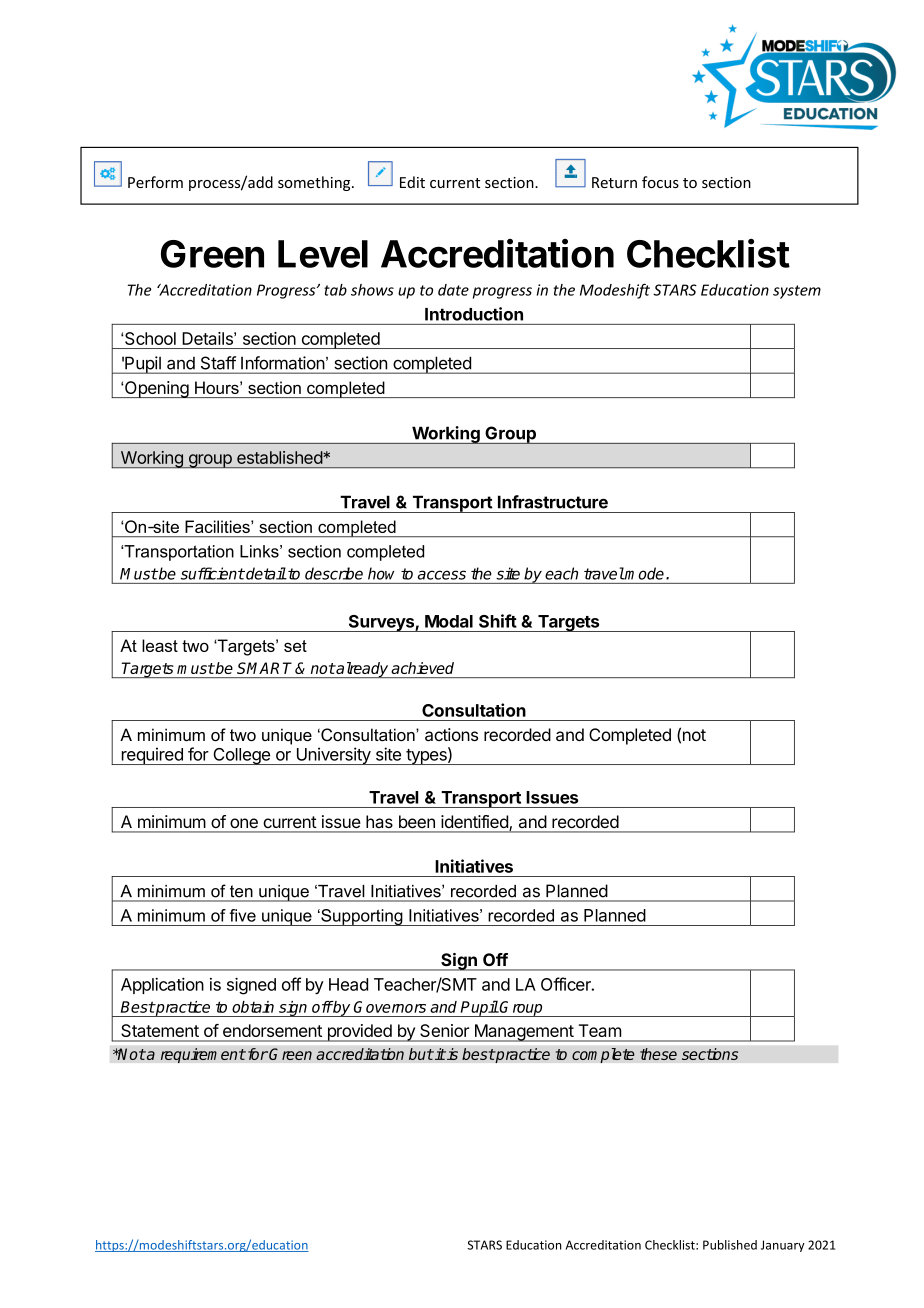  What do you see at coordinates (155, 182) in the document?
I see `Perform` at bounding box center [155, 182].
